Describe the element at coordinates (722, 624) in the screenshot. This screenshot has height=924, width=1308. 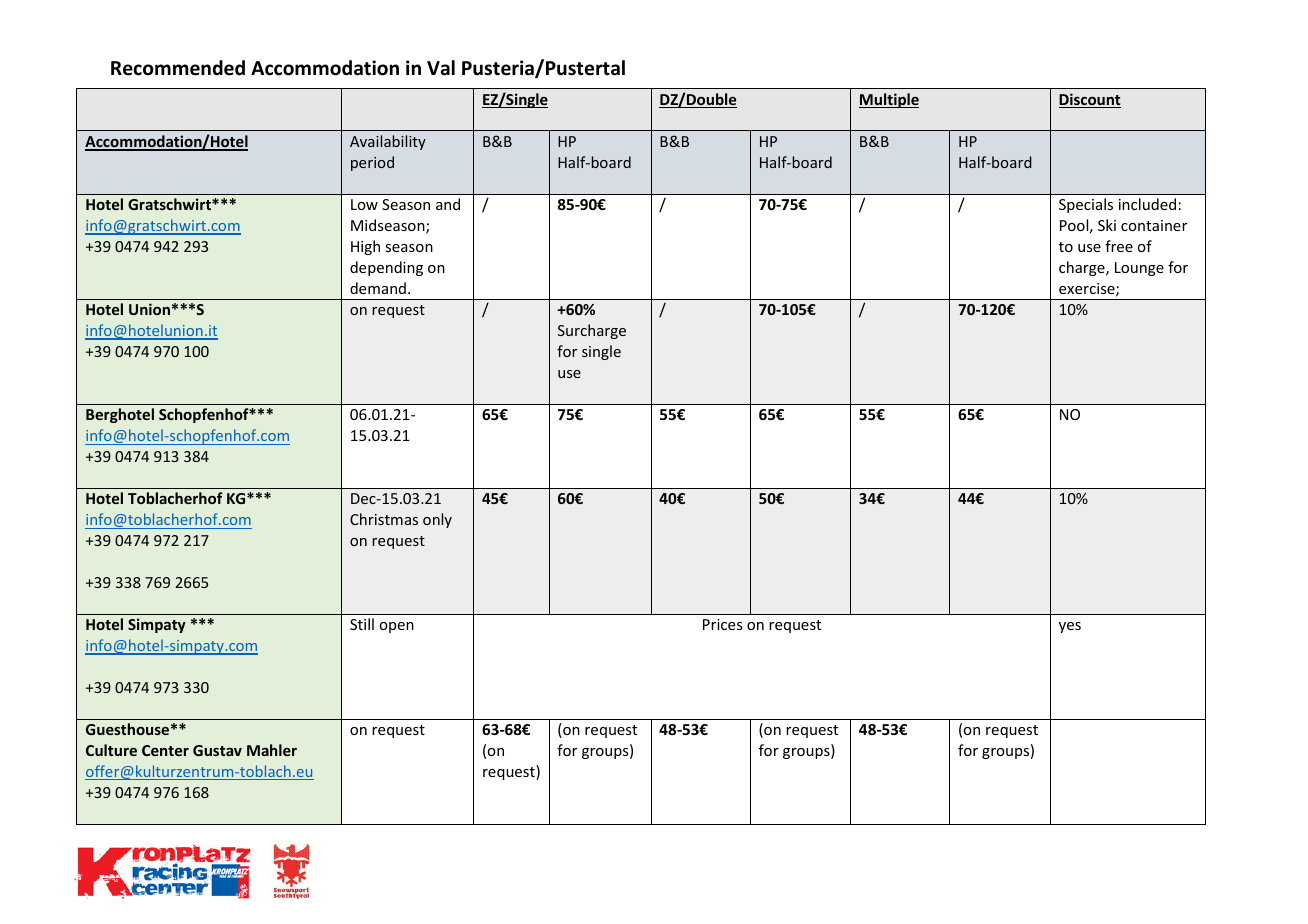
I see `Prices` at that location.
